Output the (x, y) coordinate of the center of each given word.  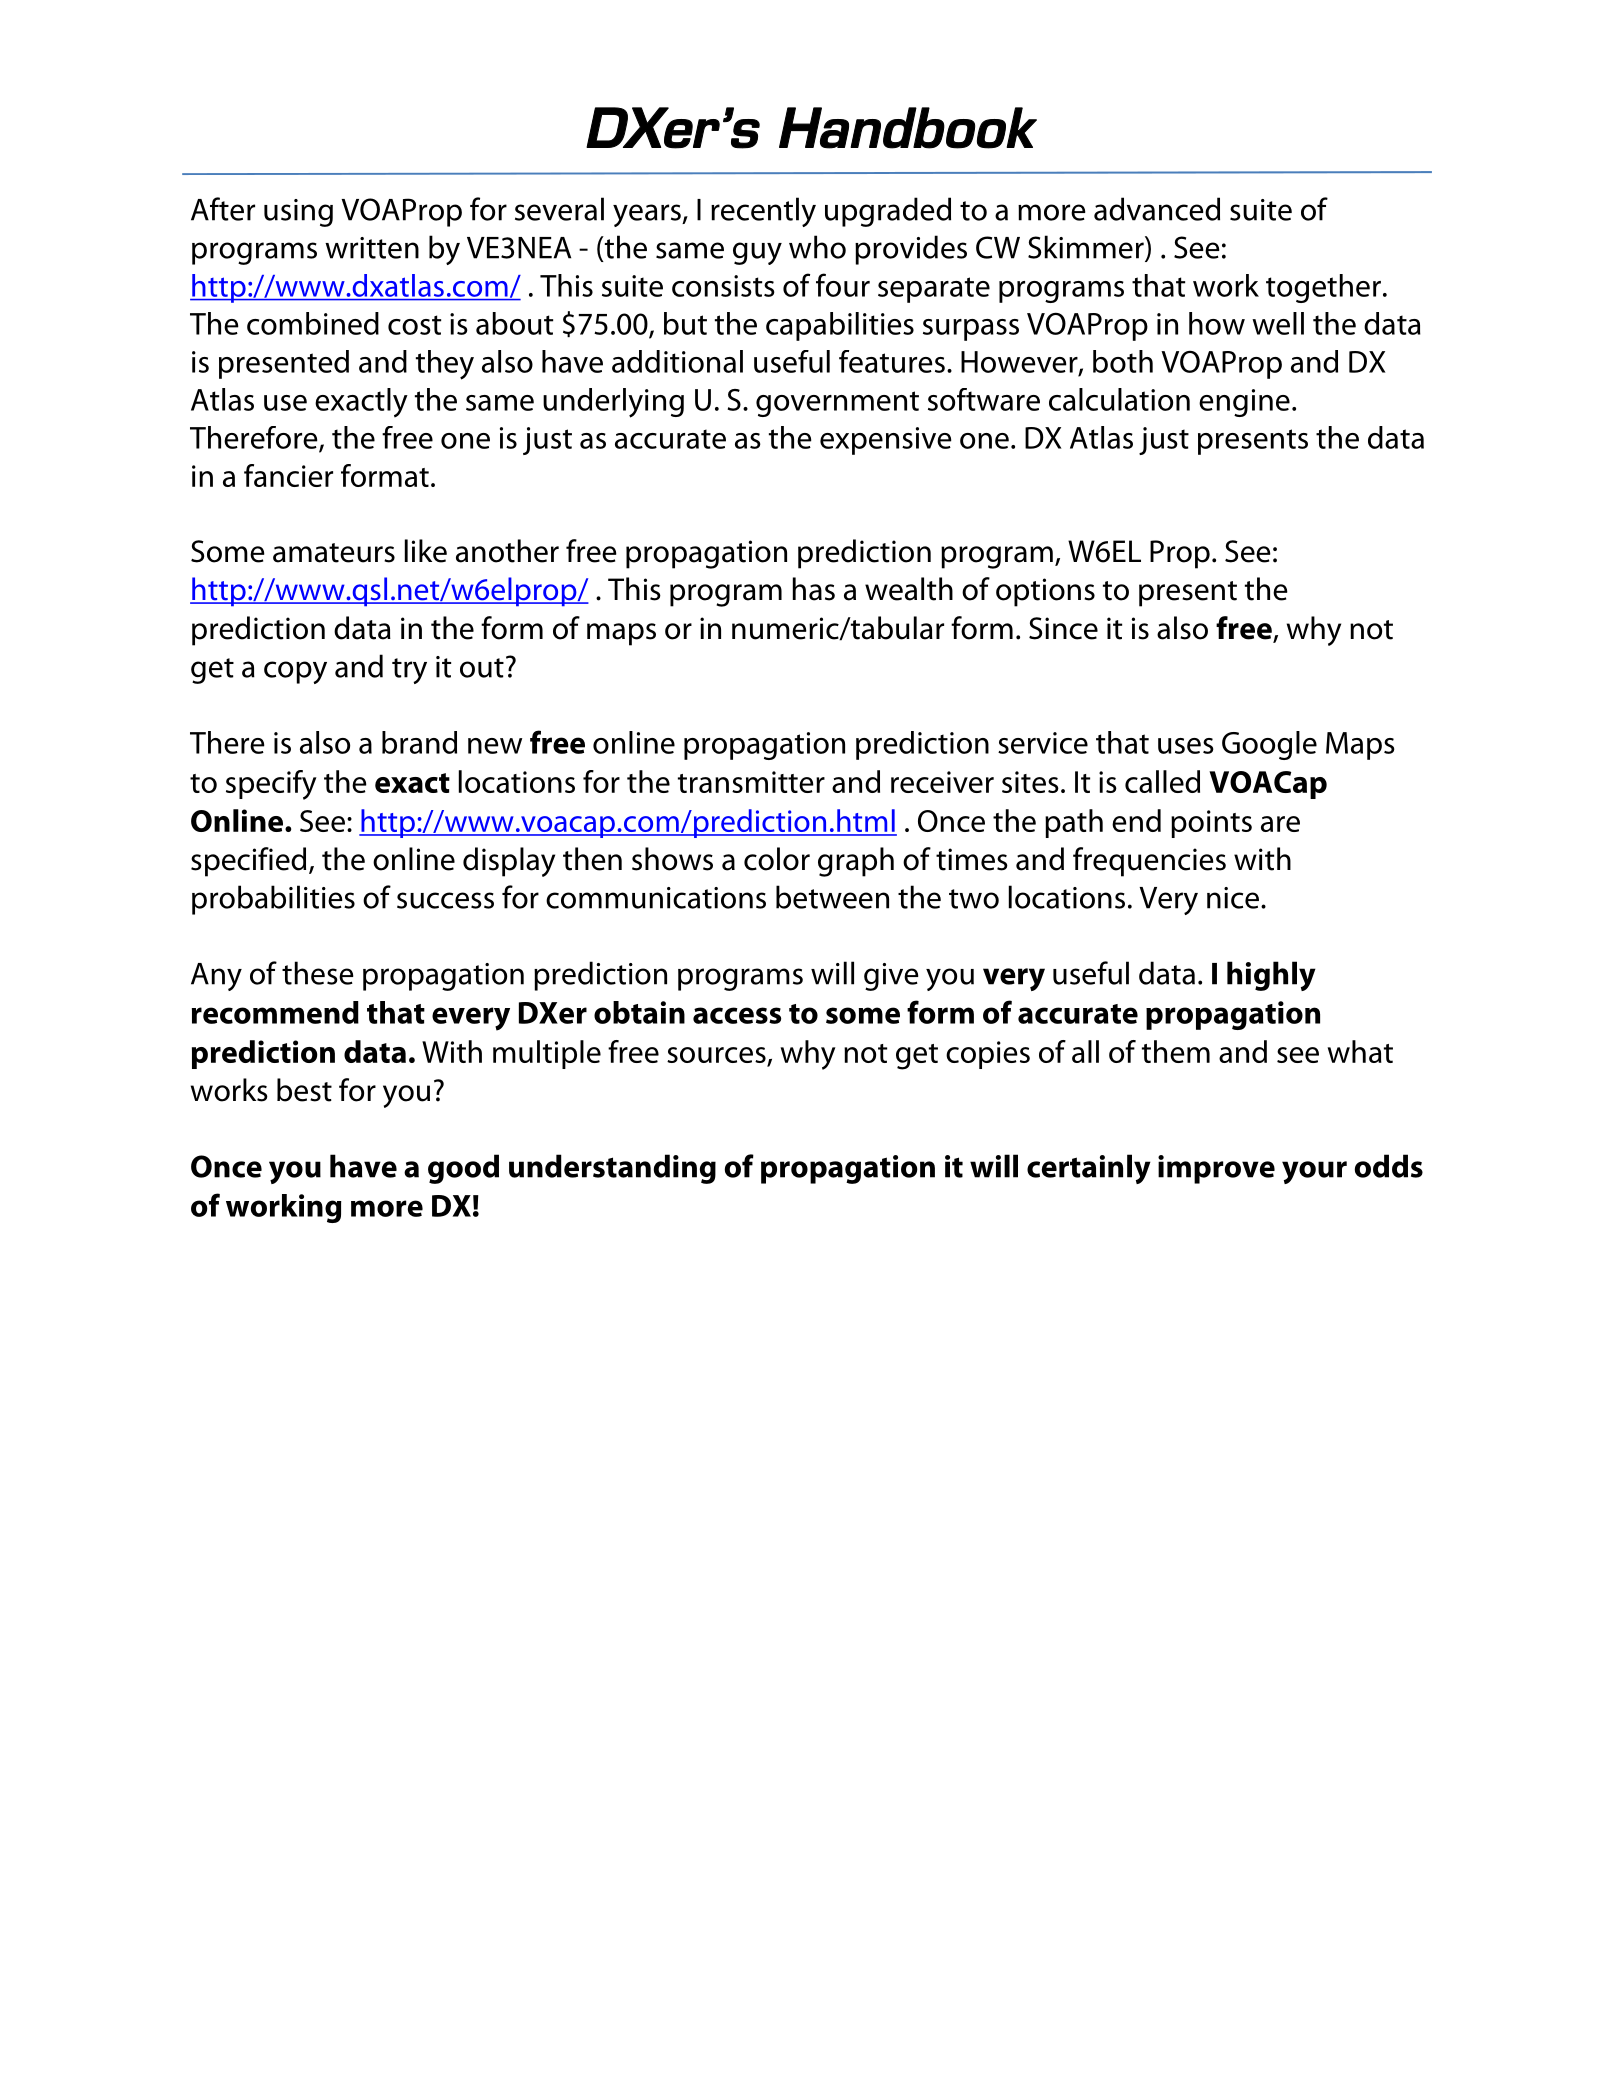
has (814, 589)
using (298, 213)
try (409, 671)
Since (1063, 628)
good (463, 1169)
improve (1216, 1169)
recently (763, 212)
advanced (1157, 209)
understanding (612, 1169)
